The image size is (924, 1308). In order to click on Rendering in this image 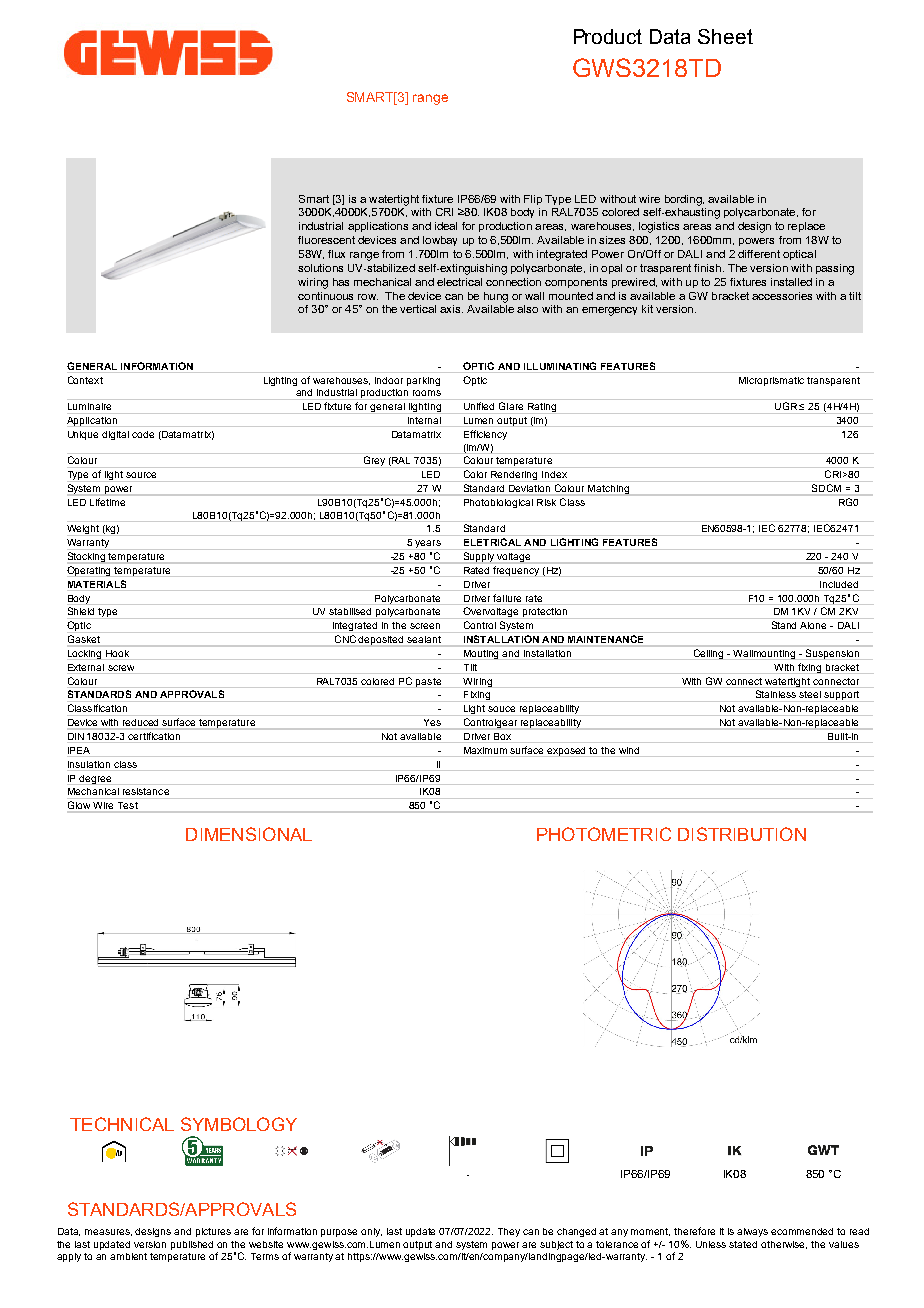, I will do `click(515, 476)`.
